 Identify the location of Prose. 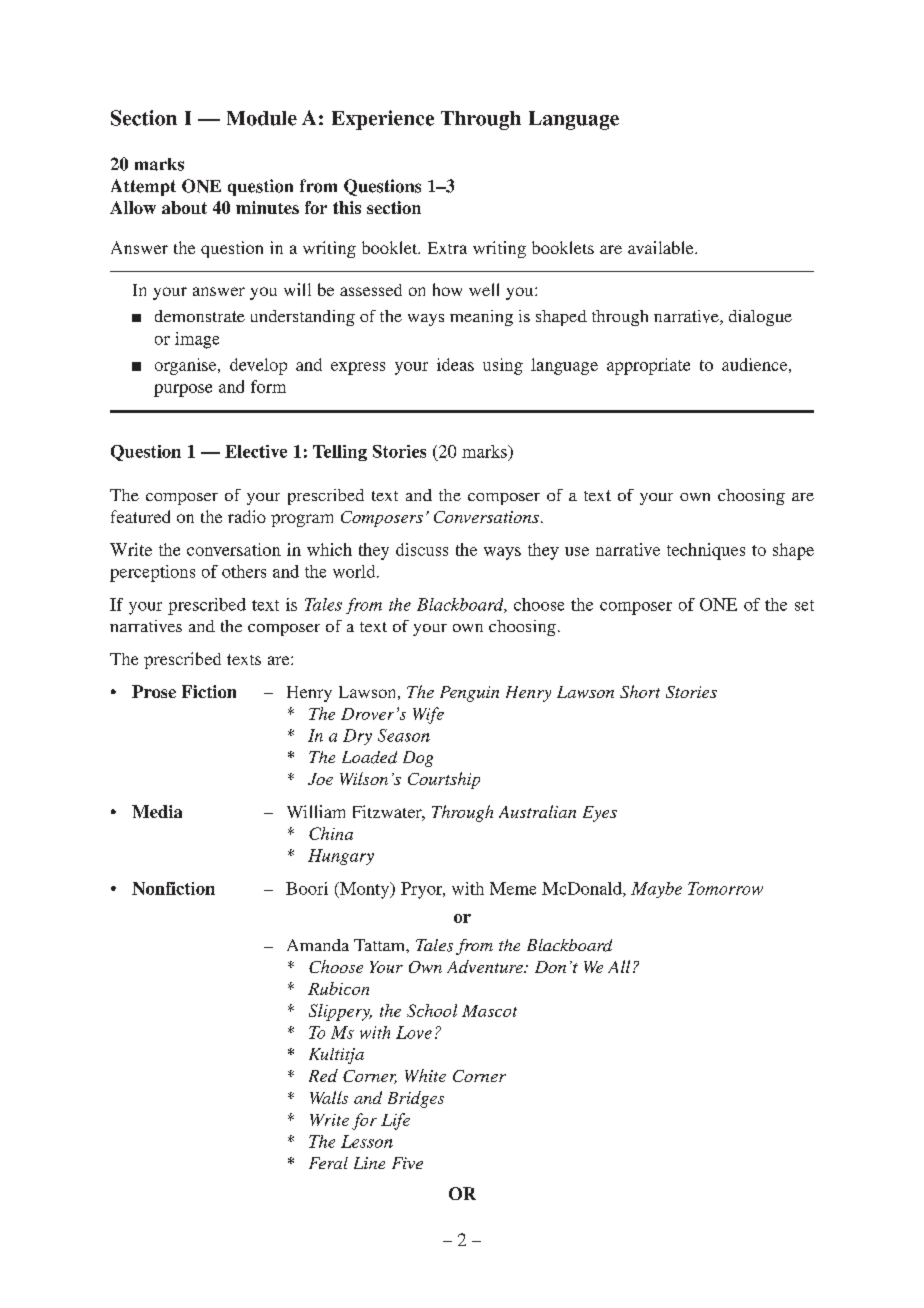
(154, 691).
